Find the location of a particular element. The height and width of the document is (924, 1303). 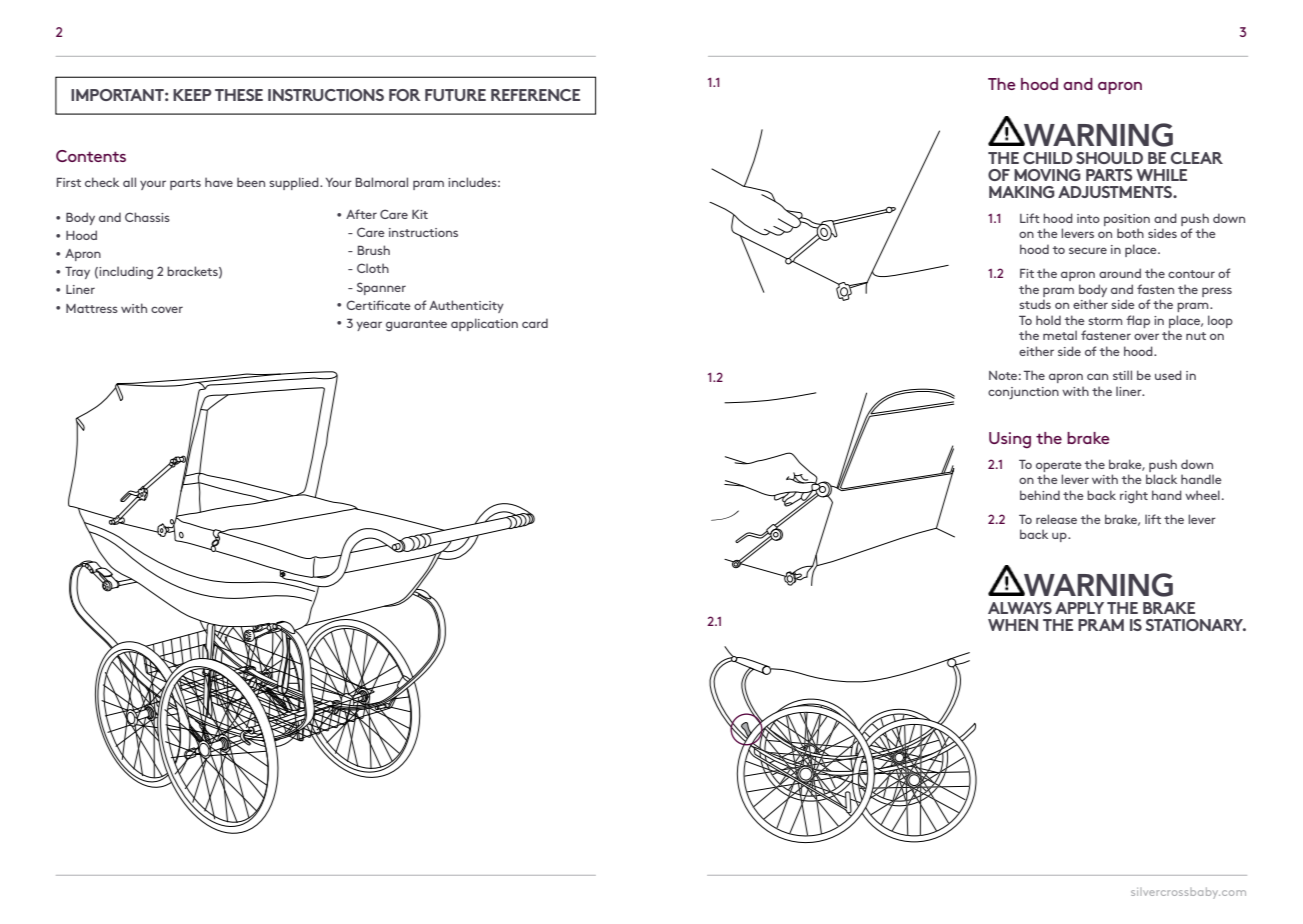

SHOULD is located at coordinates (1109, 158).
